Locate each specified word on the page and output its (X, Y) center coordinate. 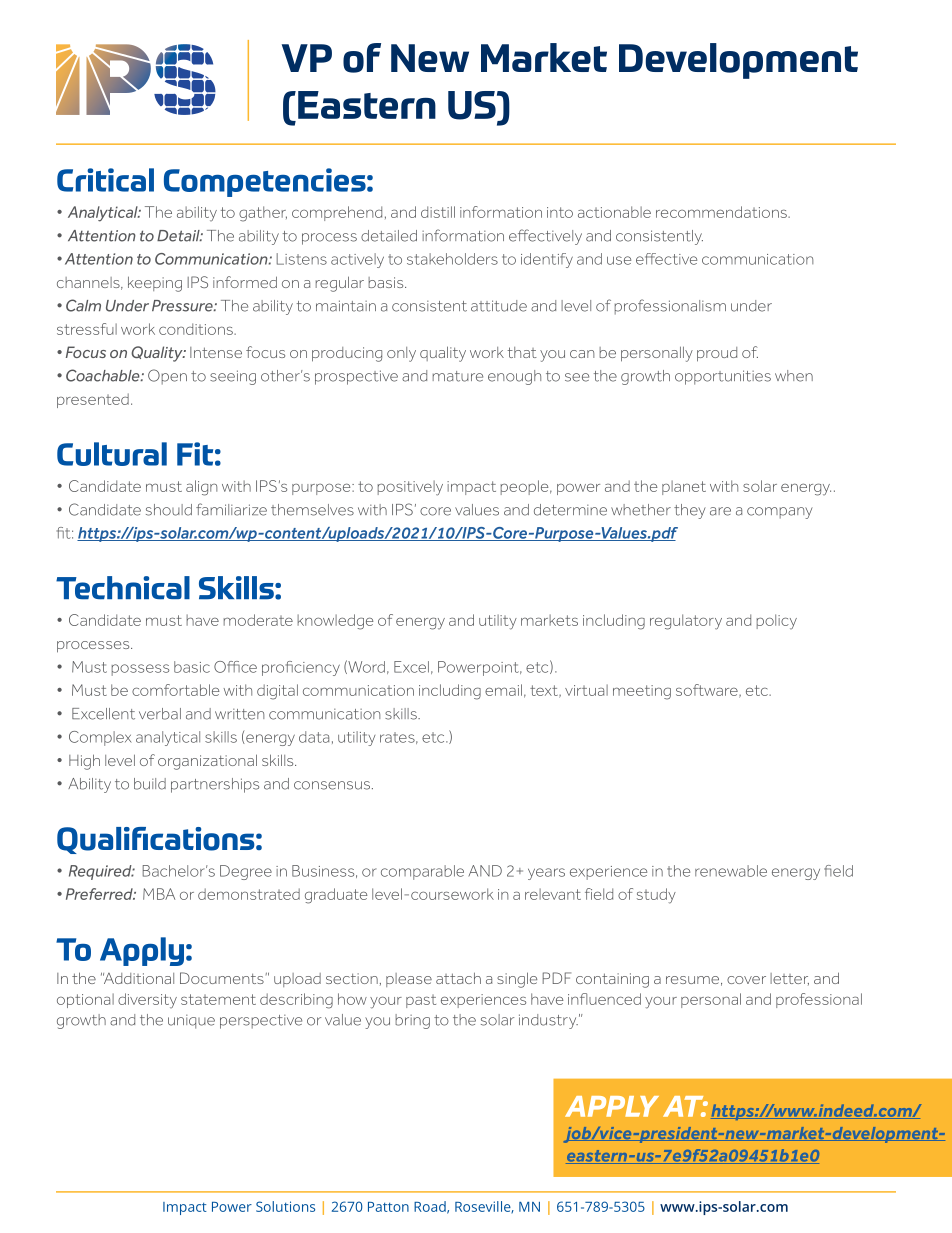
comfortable (176, 690)
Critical (105, 180)
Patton (388, 1207)
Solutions (285, 1206)
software (708, 691)
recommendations (722, 212)
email (503, 690)
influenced (604, 999)
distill (438, 212)
